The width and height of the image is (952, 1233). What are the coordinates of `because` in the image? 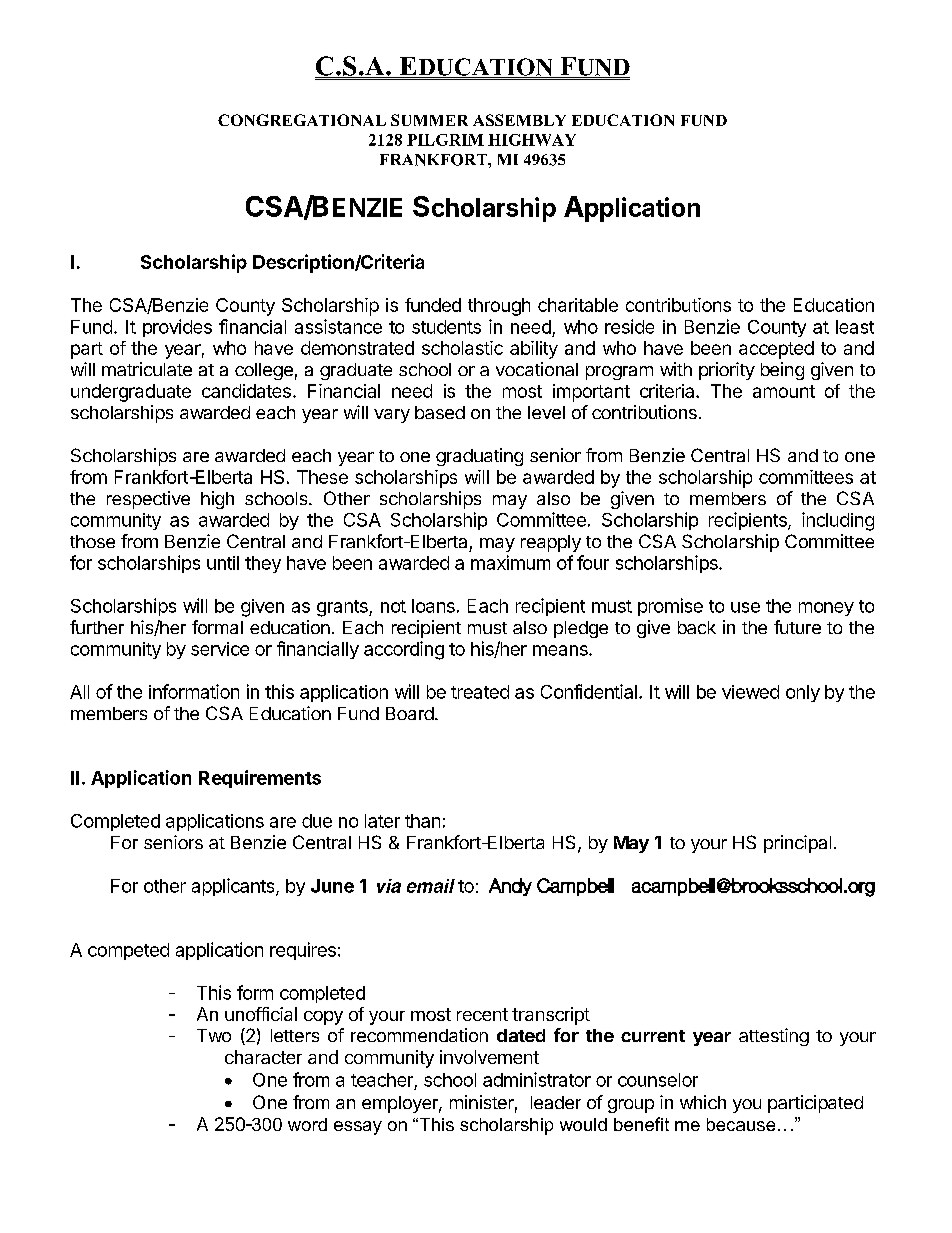 It's located at (741, 1124).
